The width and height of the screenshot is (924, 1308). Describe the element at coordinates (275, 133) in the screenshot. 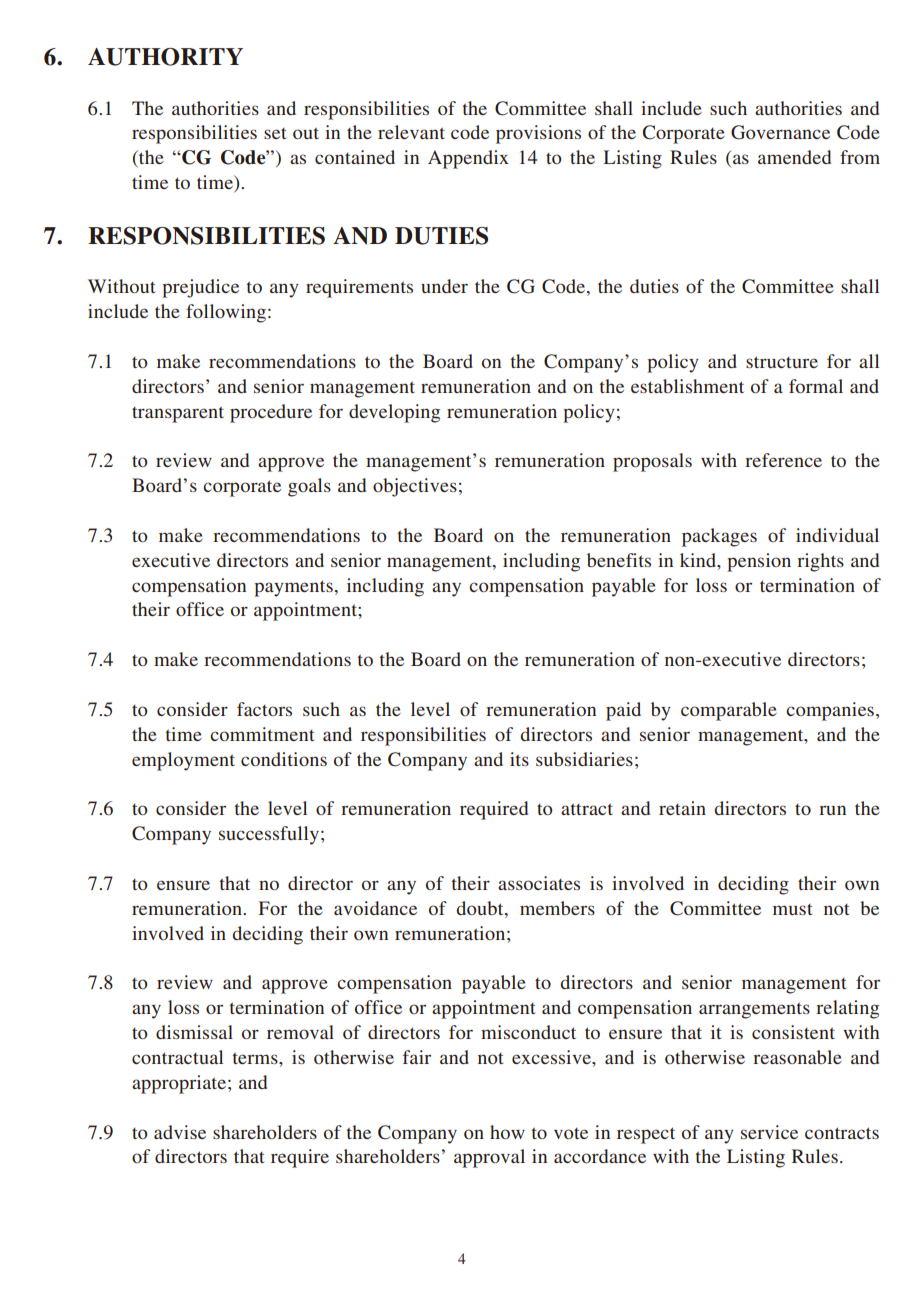

I see `set` at that location.
